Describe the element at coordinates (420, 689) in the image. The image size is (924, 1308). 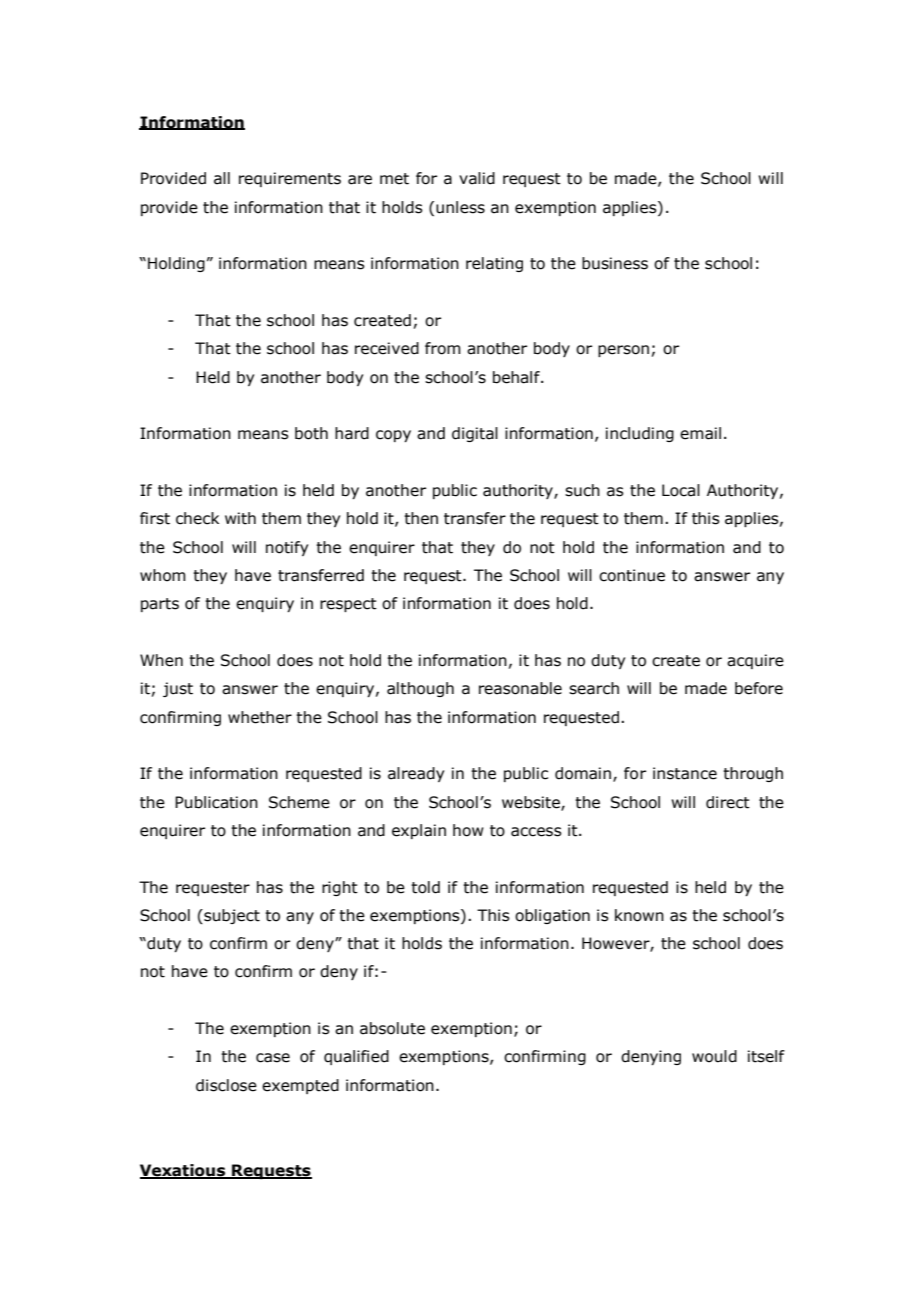
I see `although` at that location.
